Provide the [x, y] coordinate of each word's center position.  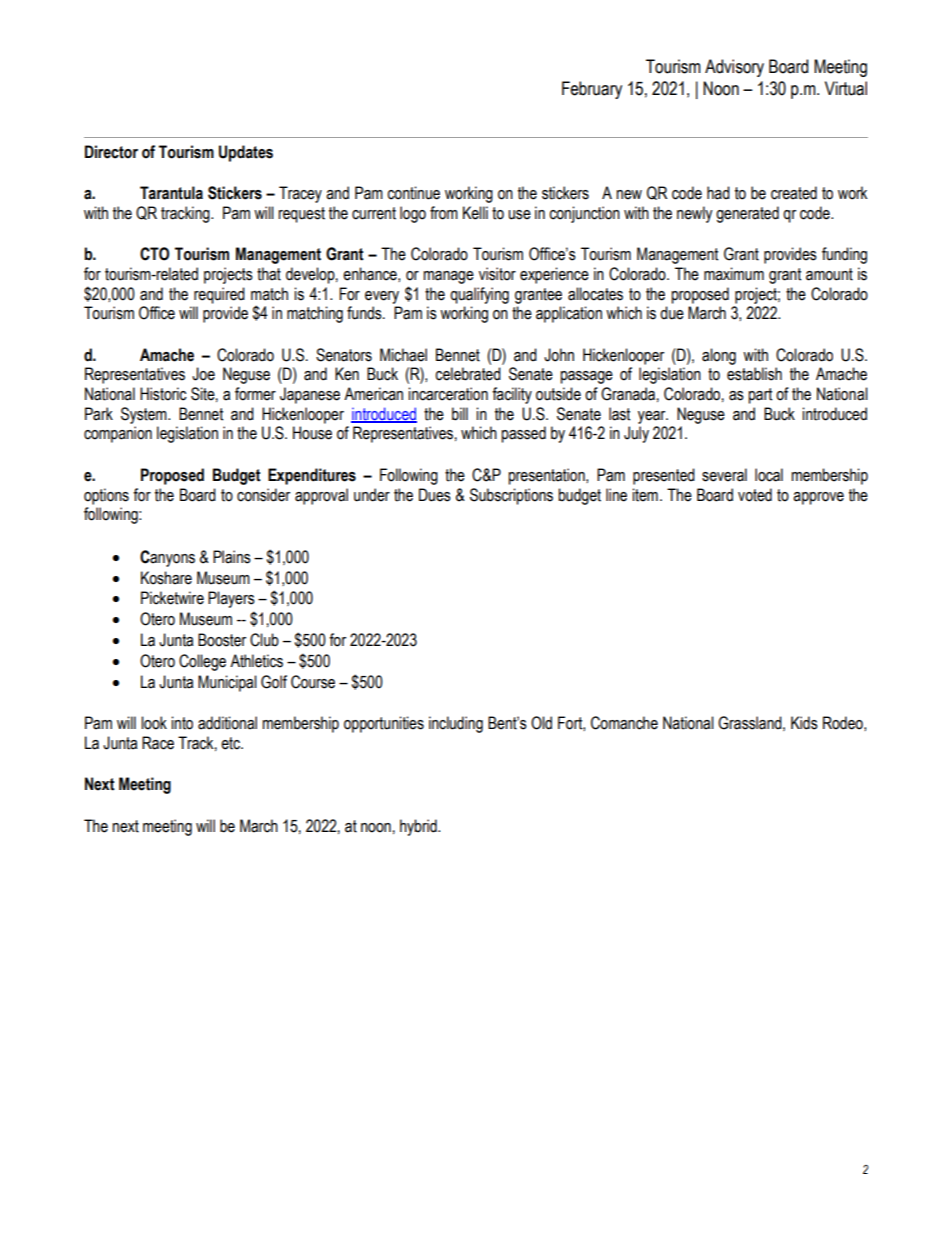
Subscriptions [511, 496]
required [219, 295]
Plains [232, 557]
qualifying [479, 295]
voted [755, 495]
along [719, 356]
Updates [246, 153]
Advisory [734, 68]
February [592, 90]
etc [232, 743]
